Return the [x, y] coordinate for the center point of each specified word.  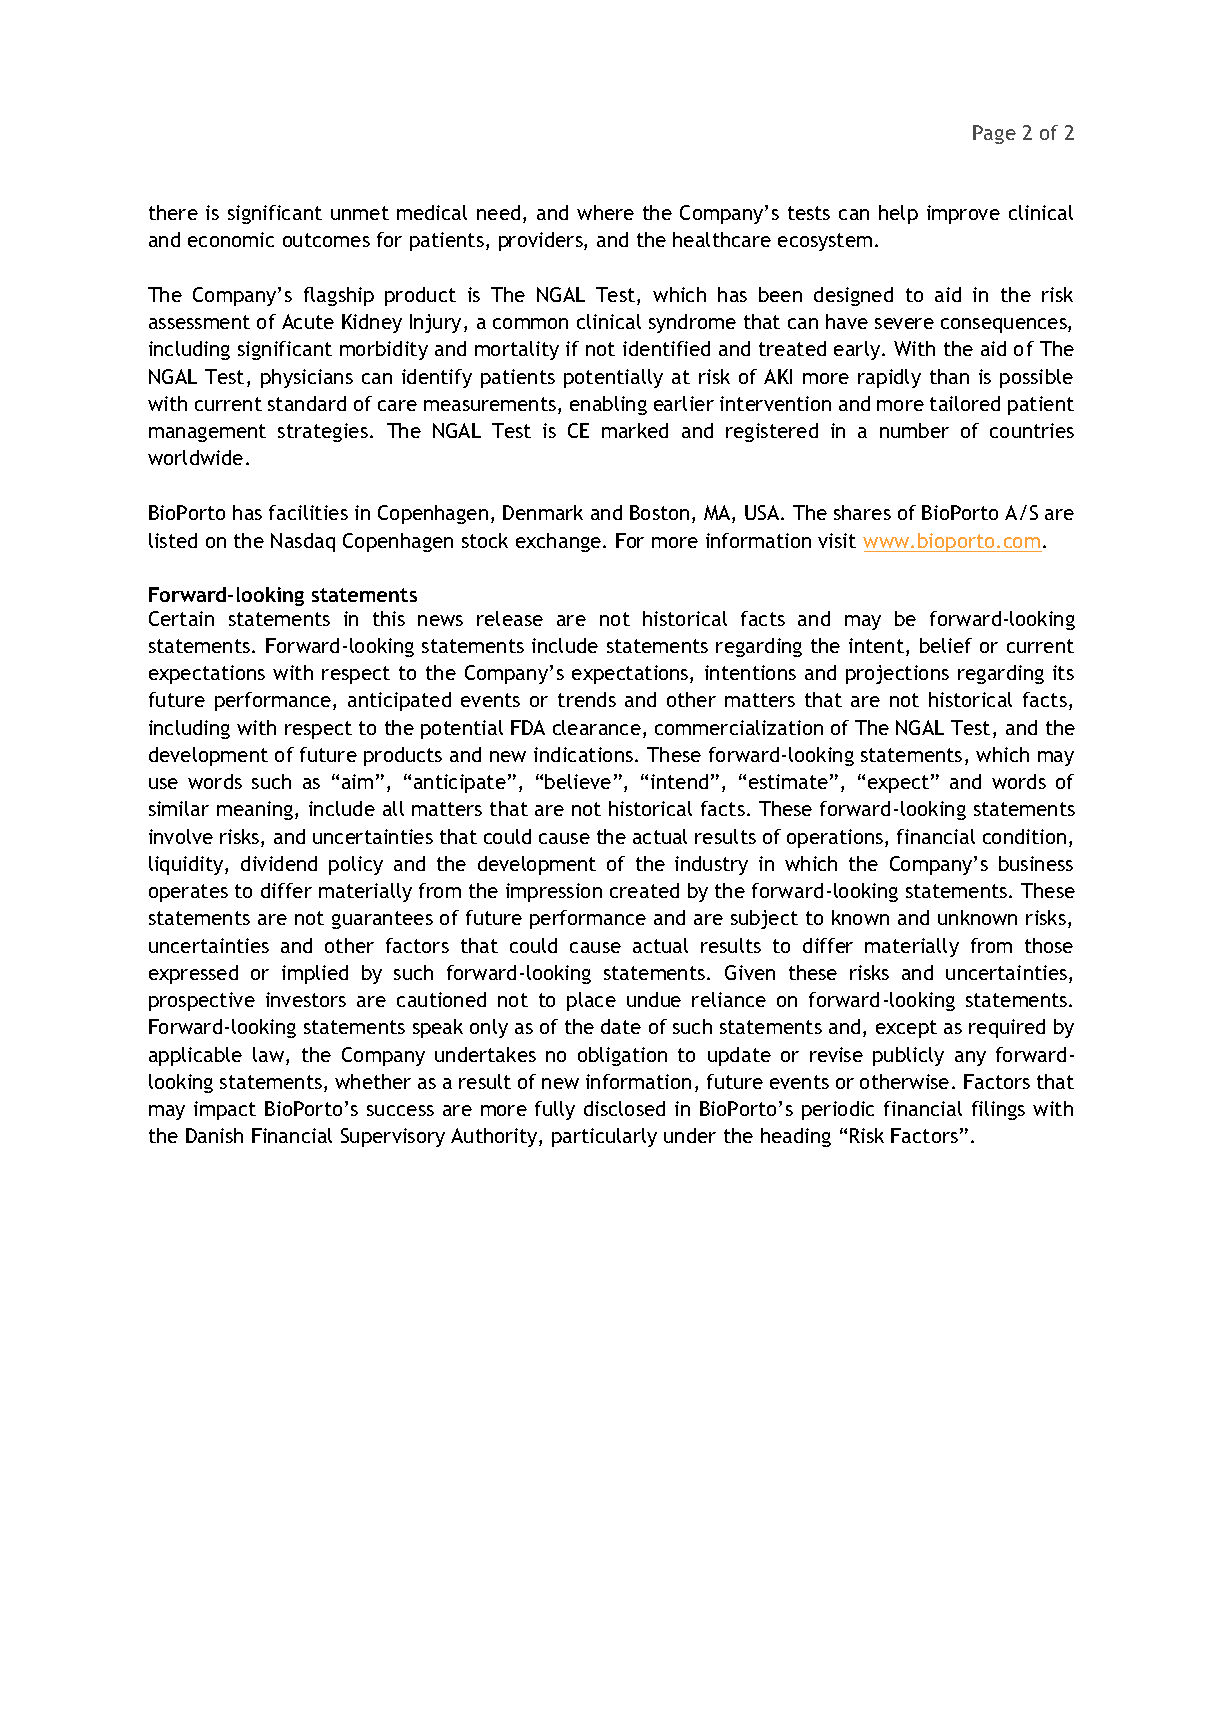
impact [225, 1110]
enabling [608, 405]
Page [994, 134]
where [605, 212]
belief [946, 645]
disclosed [624, 1108]
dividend [279, 863]
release [510, 618]
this [389, 618]
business [1036, 863]
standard [307, 403]
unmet [360, 213]
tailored [965, 403]
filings [998, 1110]
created [644, 890]
